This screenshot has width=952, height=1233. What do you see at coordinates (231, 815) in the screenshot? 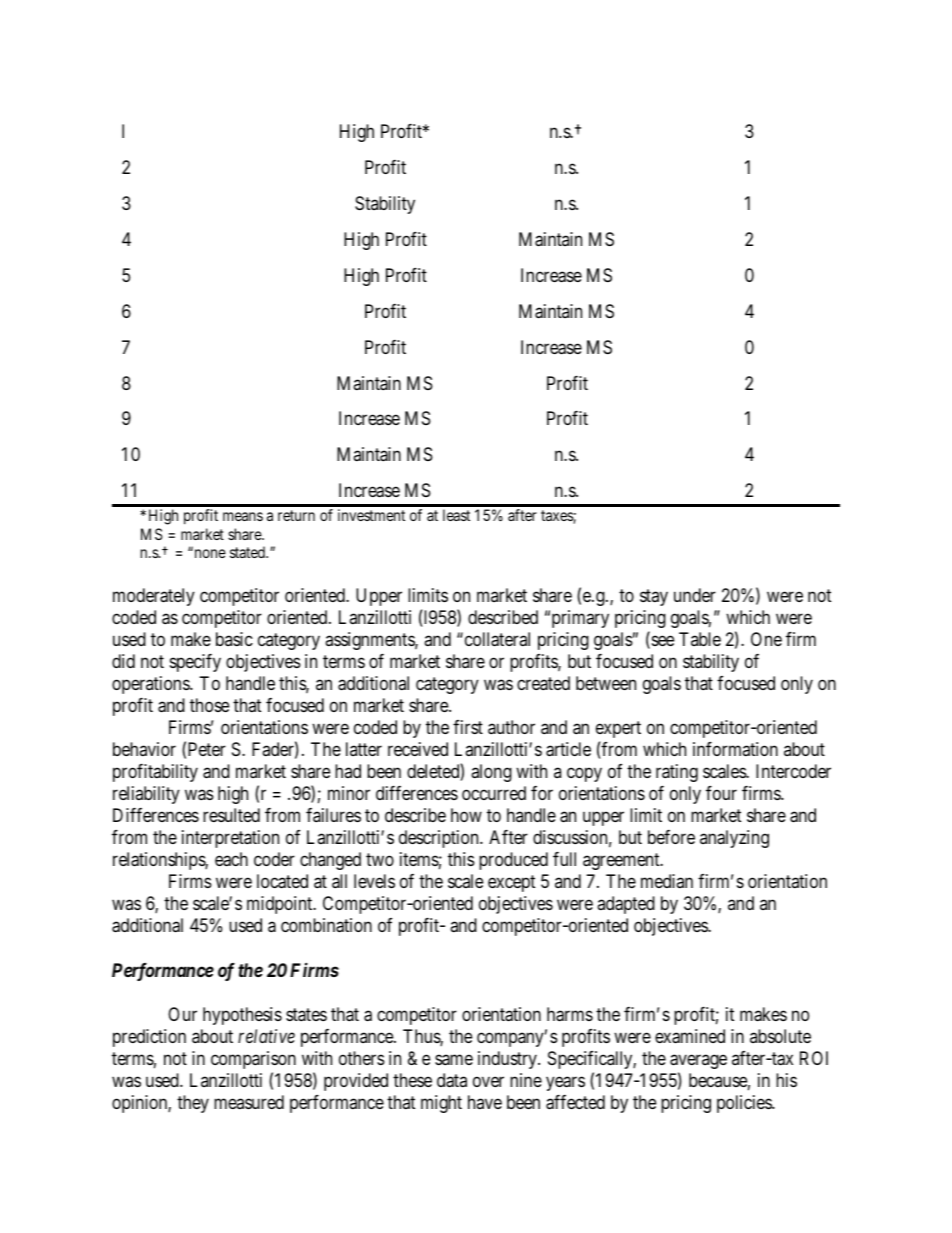
I see `resulted` at bounding box center [231, 815].
